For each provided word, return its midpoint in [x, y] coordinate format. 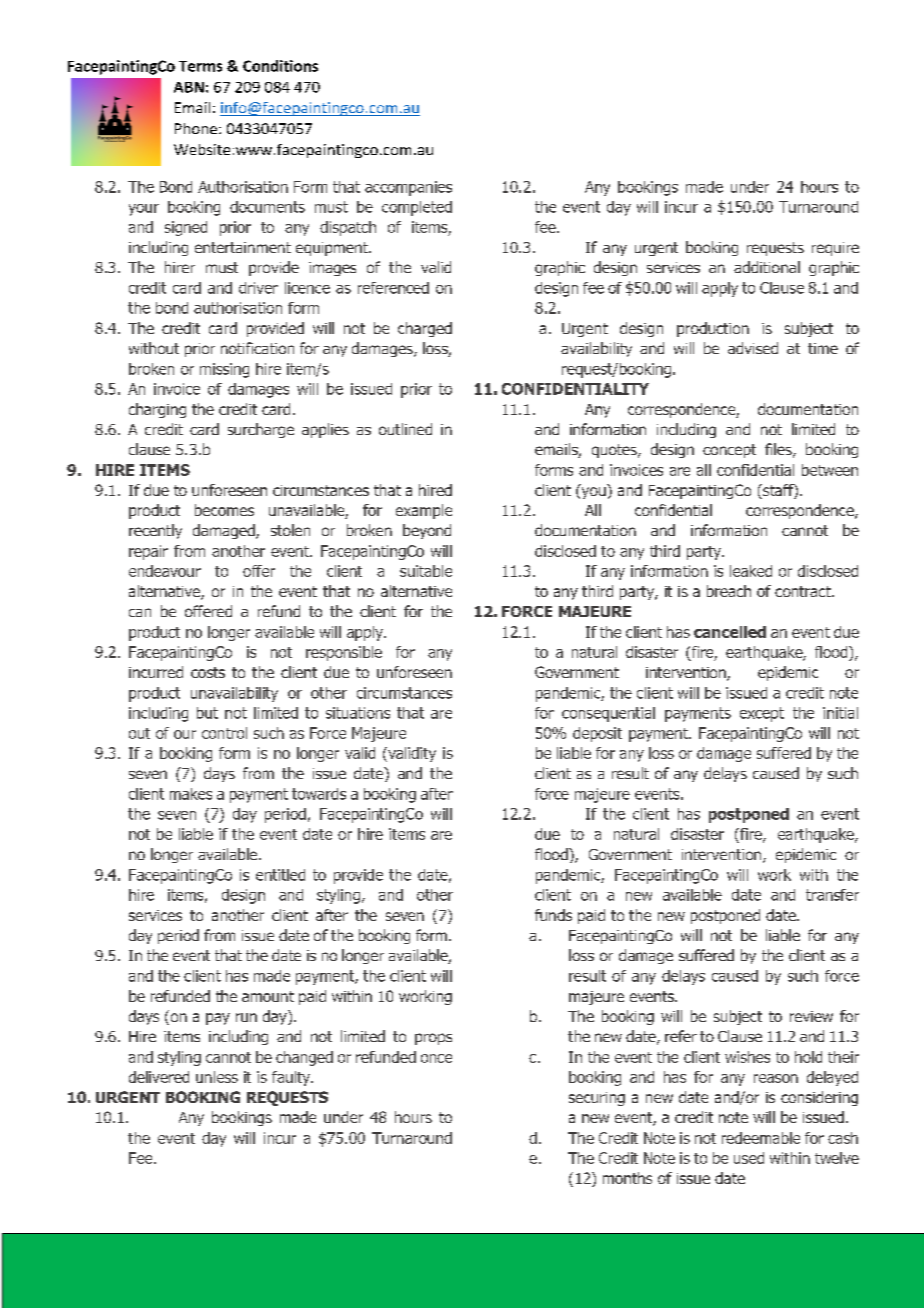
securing [597, 1099]
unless [217, 1077]
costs [208, 672]
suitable [426, 571]
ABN [189, 87]
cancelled [730, 632]
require [835, 249]
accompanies [408, 188]
